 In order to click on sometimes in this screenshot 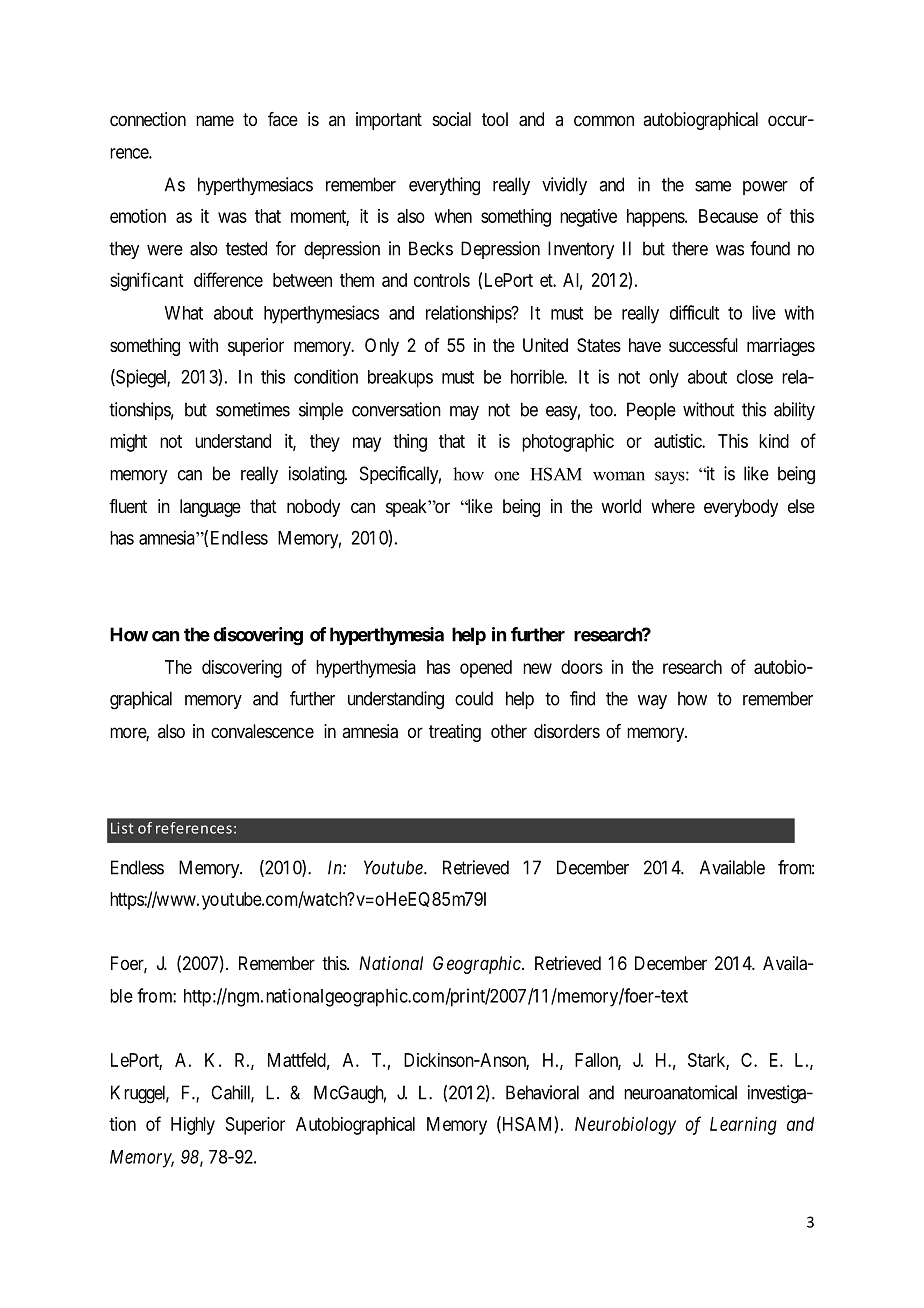, I will do `click(253, 409)`.
